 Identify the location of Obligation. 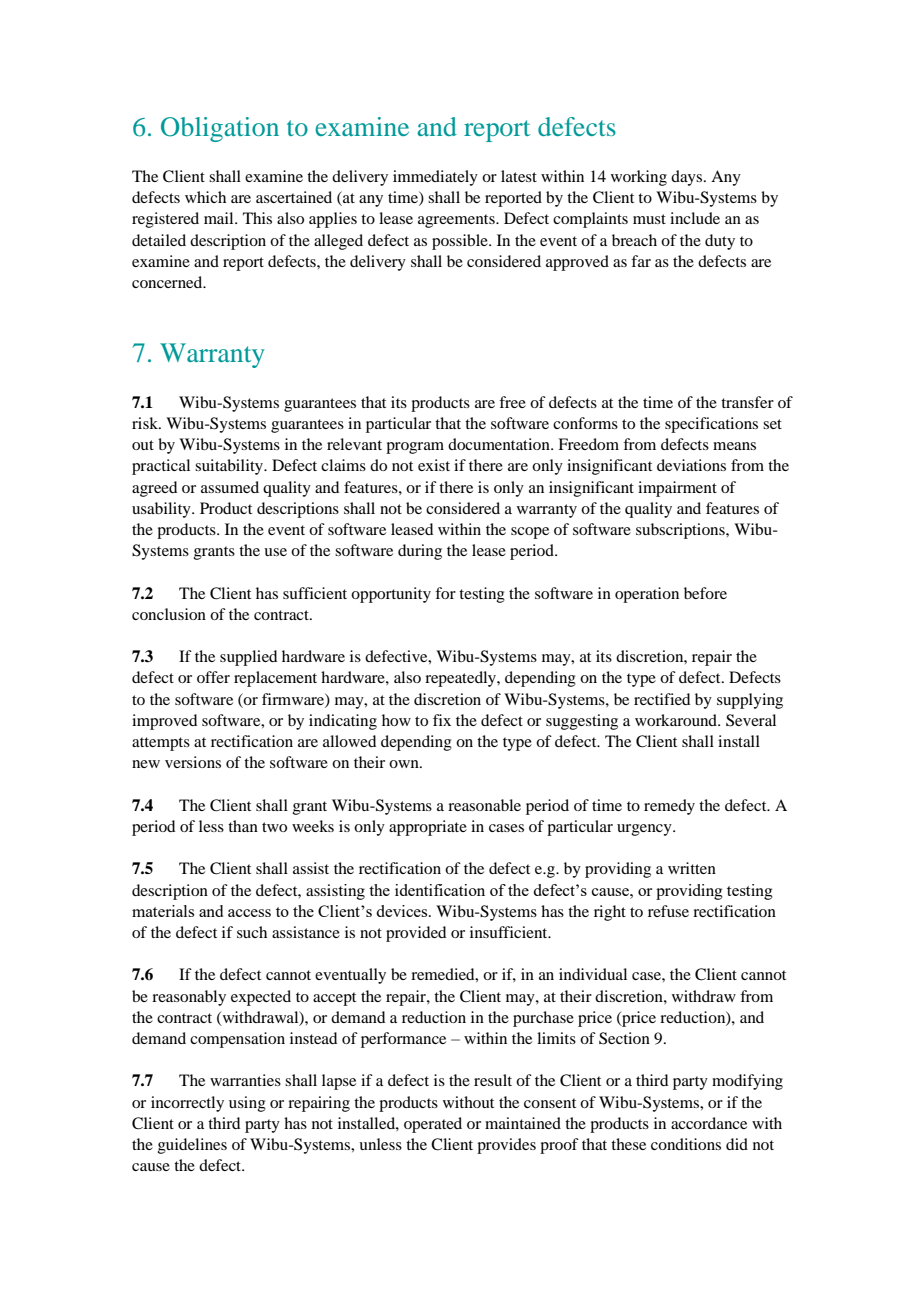
(220, 129).
